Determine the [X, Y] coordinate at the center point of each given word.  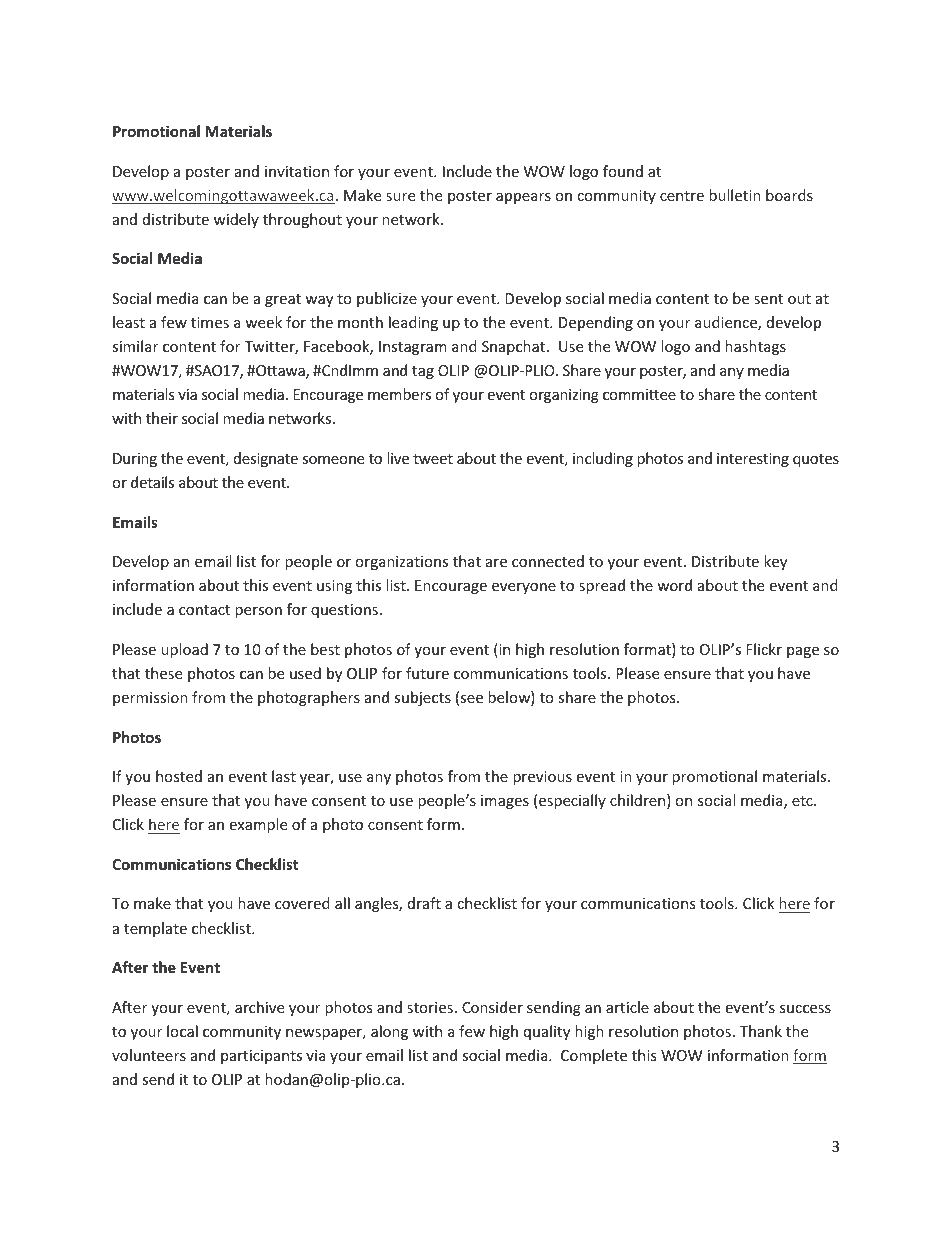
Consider [492, 1007]
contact [204, 610]
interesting [753, 460]
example [258, 825]
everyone [524, 588]
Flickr [764, 649]
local [182, 1031]
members [399, 394]
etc [803, 801]
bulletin [735, 195]
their [162, 418]
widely [236, 220]
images [505, 802]
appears [523, 198]
